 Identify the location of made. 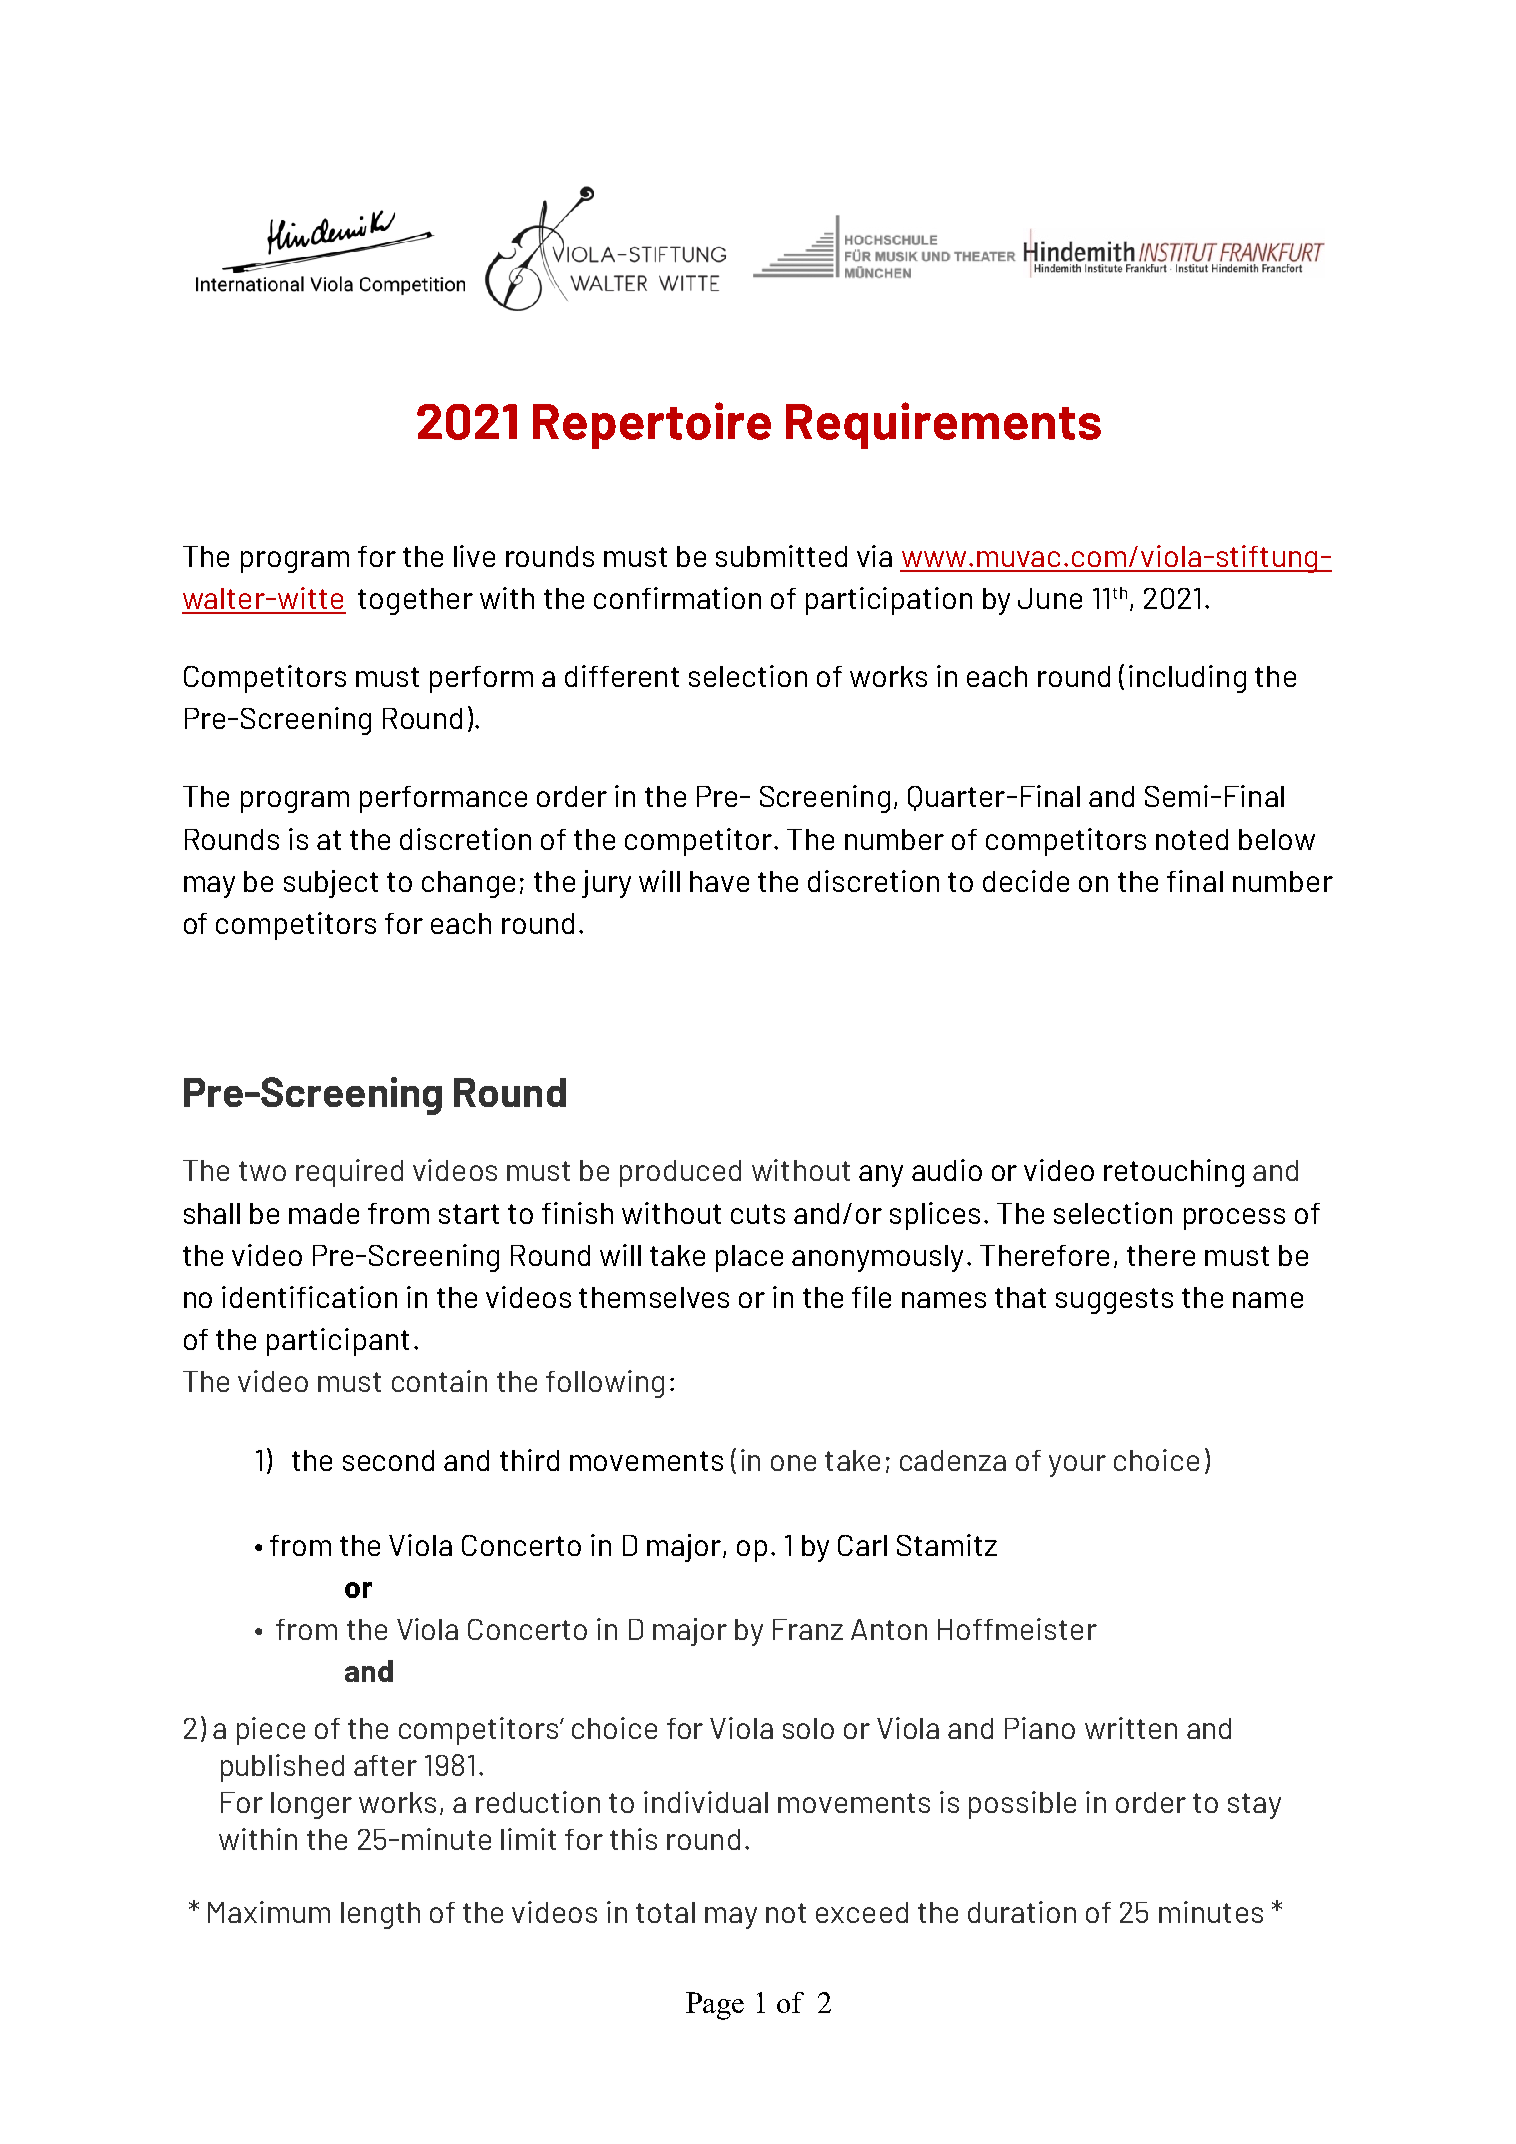
(324, 1213).
